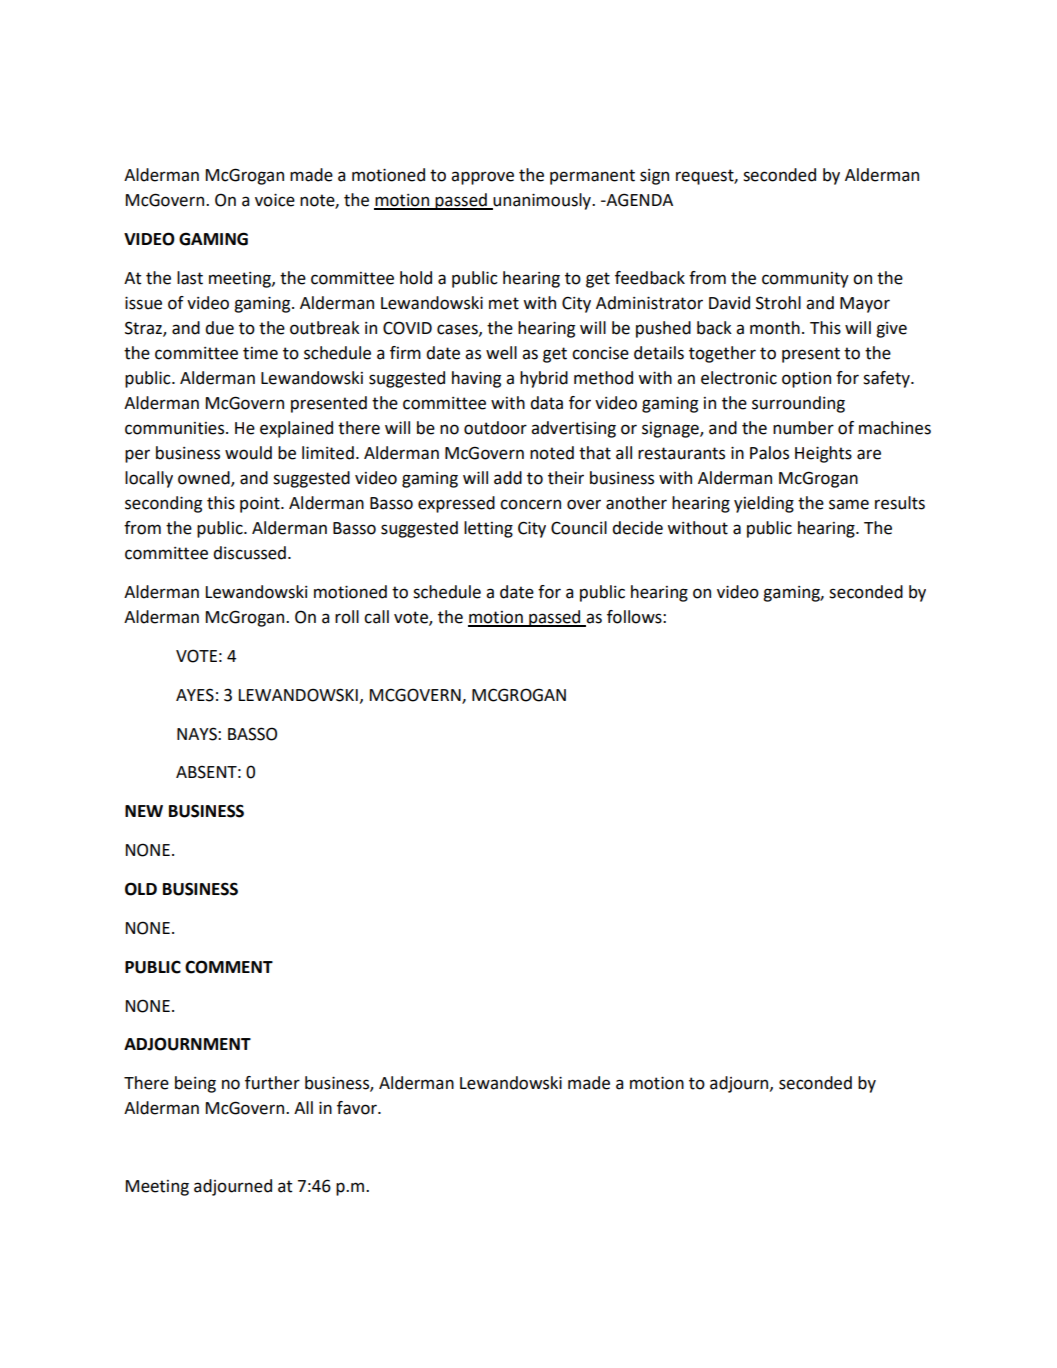  I want to click on roll, so click(347, 617).
